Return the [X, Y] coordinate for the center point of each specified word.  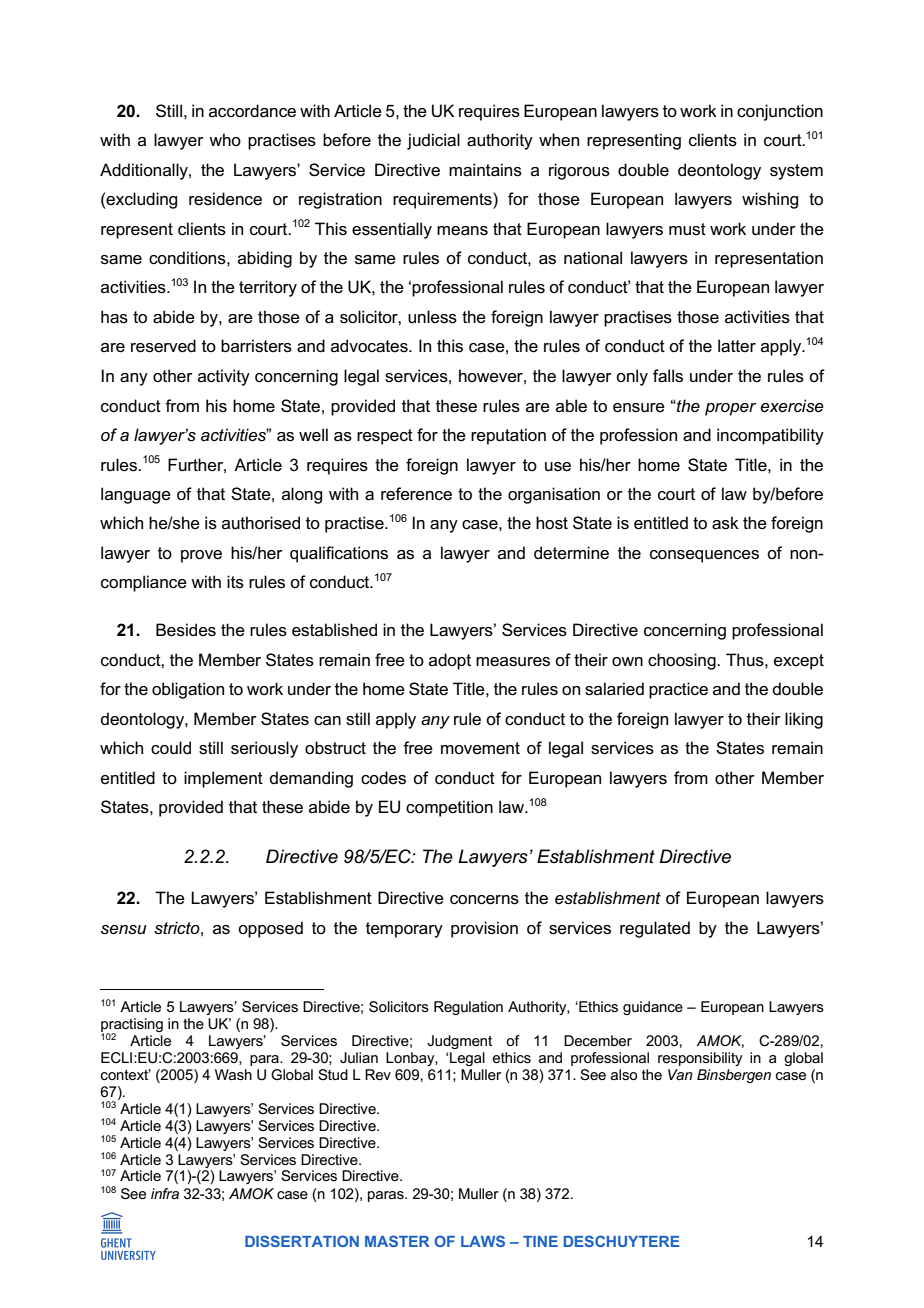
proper [730, 409]
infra [165, 1193]
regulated [655, 929]
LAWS [483, 1241]
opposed [270, 929]
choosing [683, 661]
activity [224, 377]
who [225, 139]
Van [680, 1074]
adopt [450, 661]
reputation [508, 436]
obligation [188, 690]
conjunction [780, 112]
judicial [433, 141]
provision [484, 929]
